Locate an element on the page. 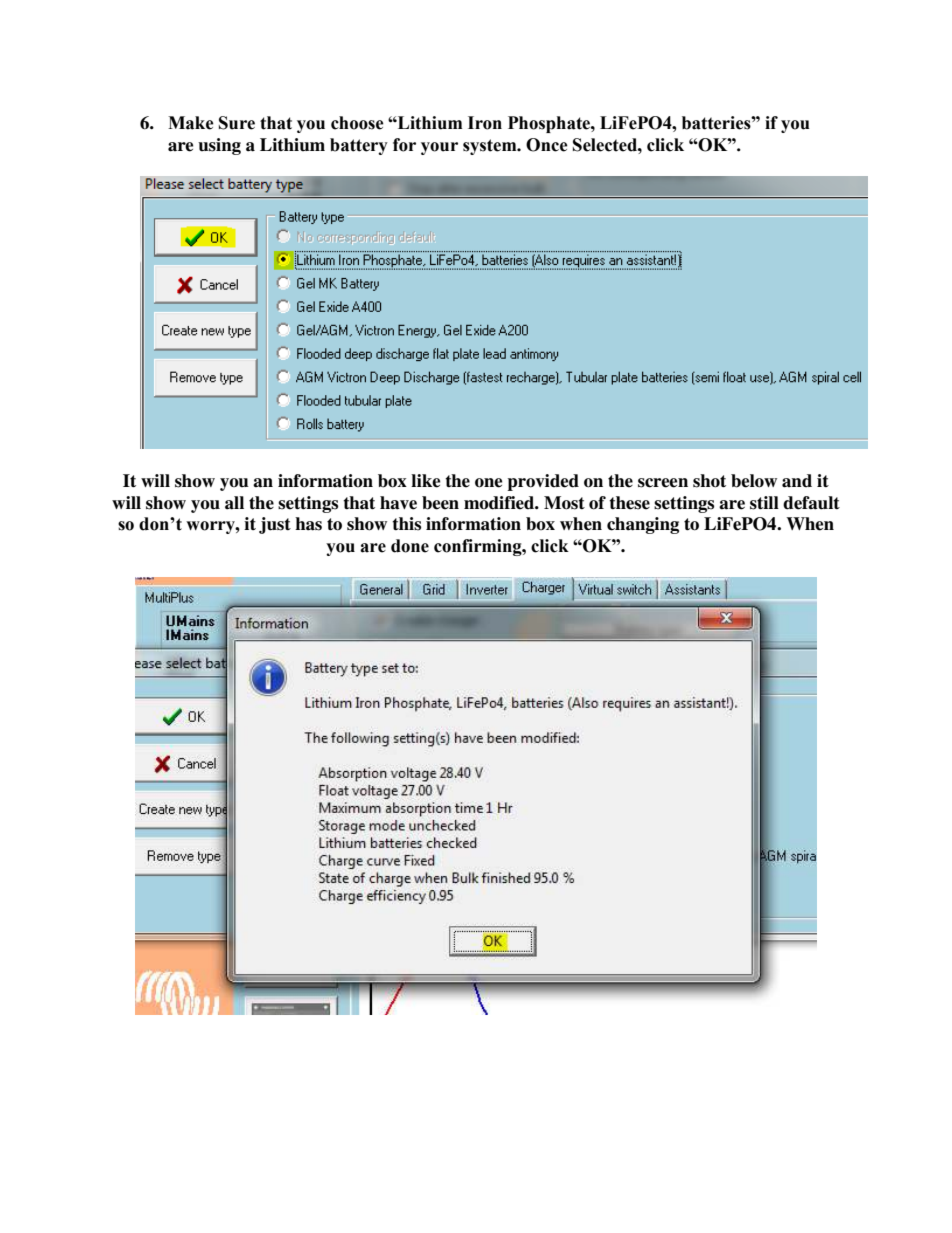 The image size is (952, 1233). Once is located at coordinates (547, 145).
